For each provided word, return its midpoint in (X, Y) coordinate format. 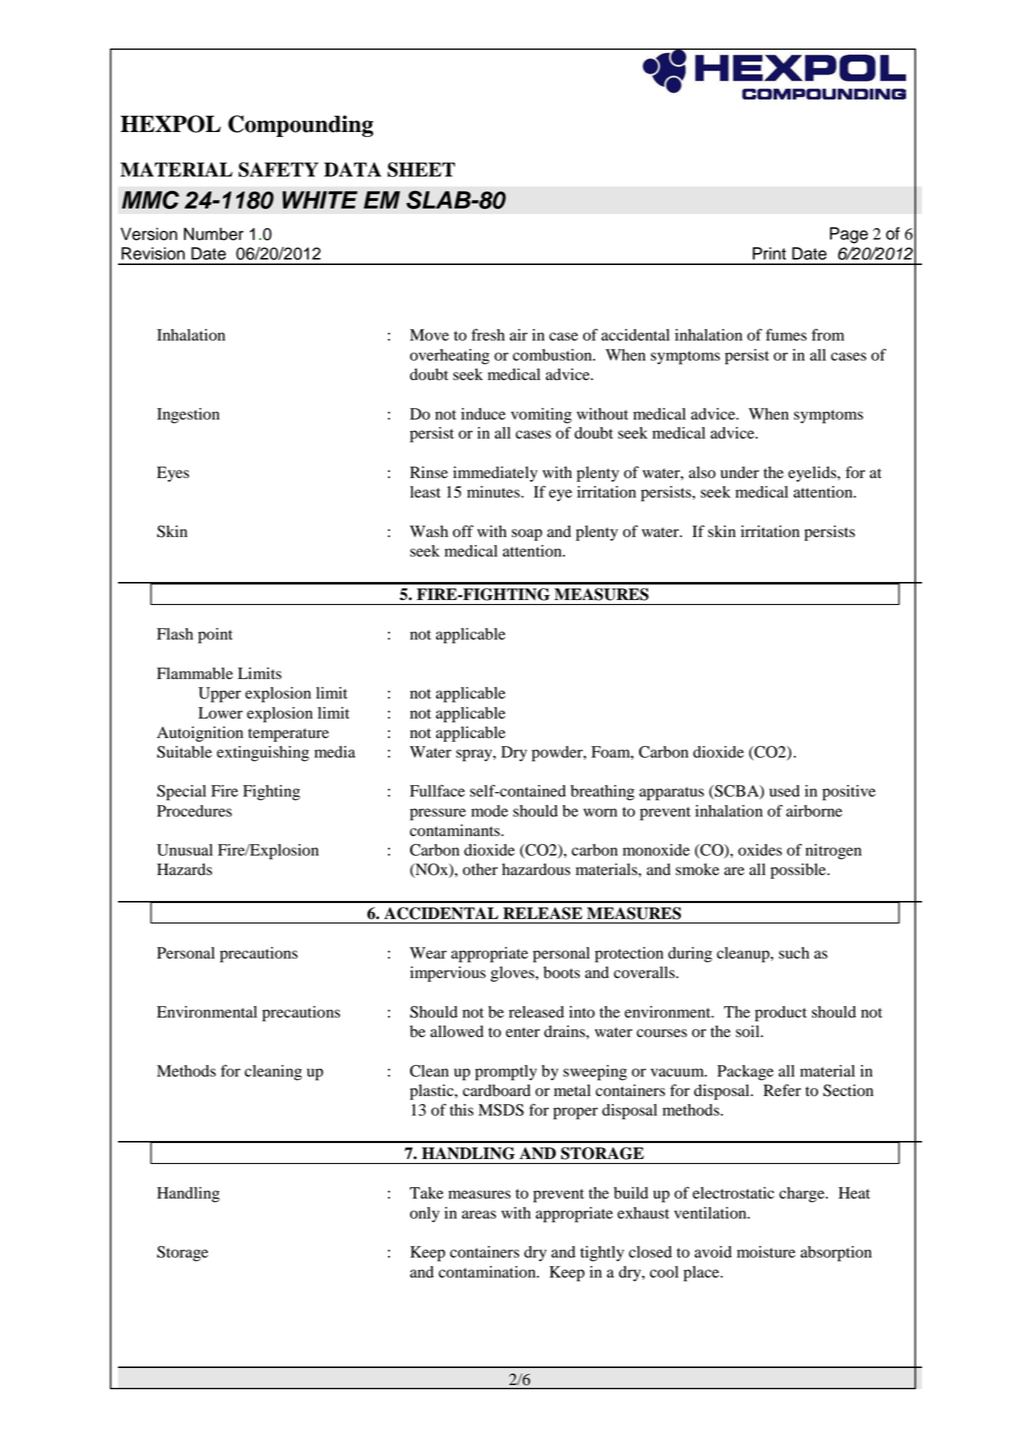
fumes (786, 335)
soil (749, 1031)
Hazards (184, 869)
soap (527, 535)
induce (483, 414)
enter (523, 1032)
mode (489, 811)
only (425, 1215)
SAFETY (278, 169)
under (739, 472)
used (784, 791)
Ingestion (188, 416)
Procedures (194, 811)
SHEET (421, 169)
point (215, 636)
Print (769, 253)
